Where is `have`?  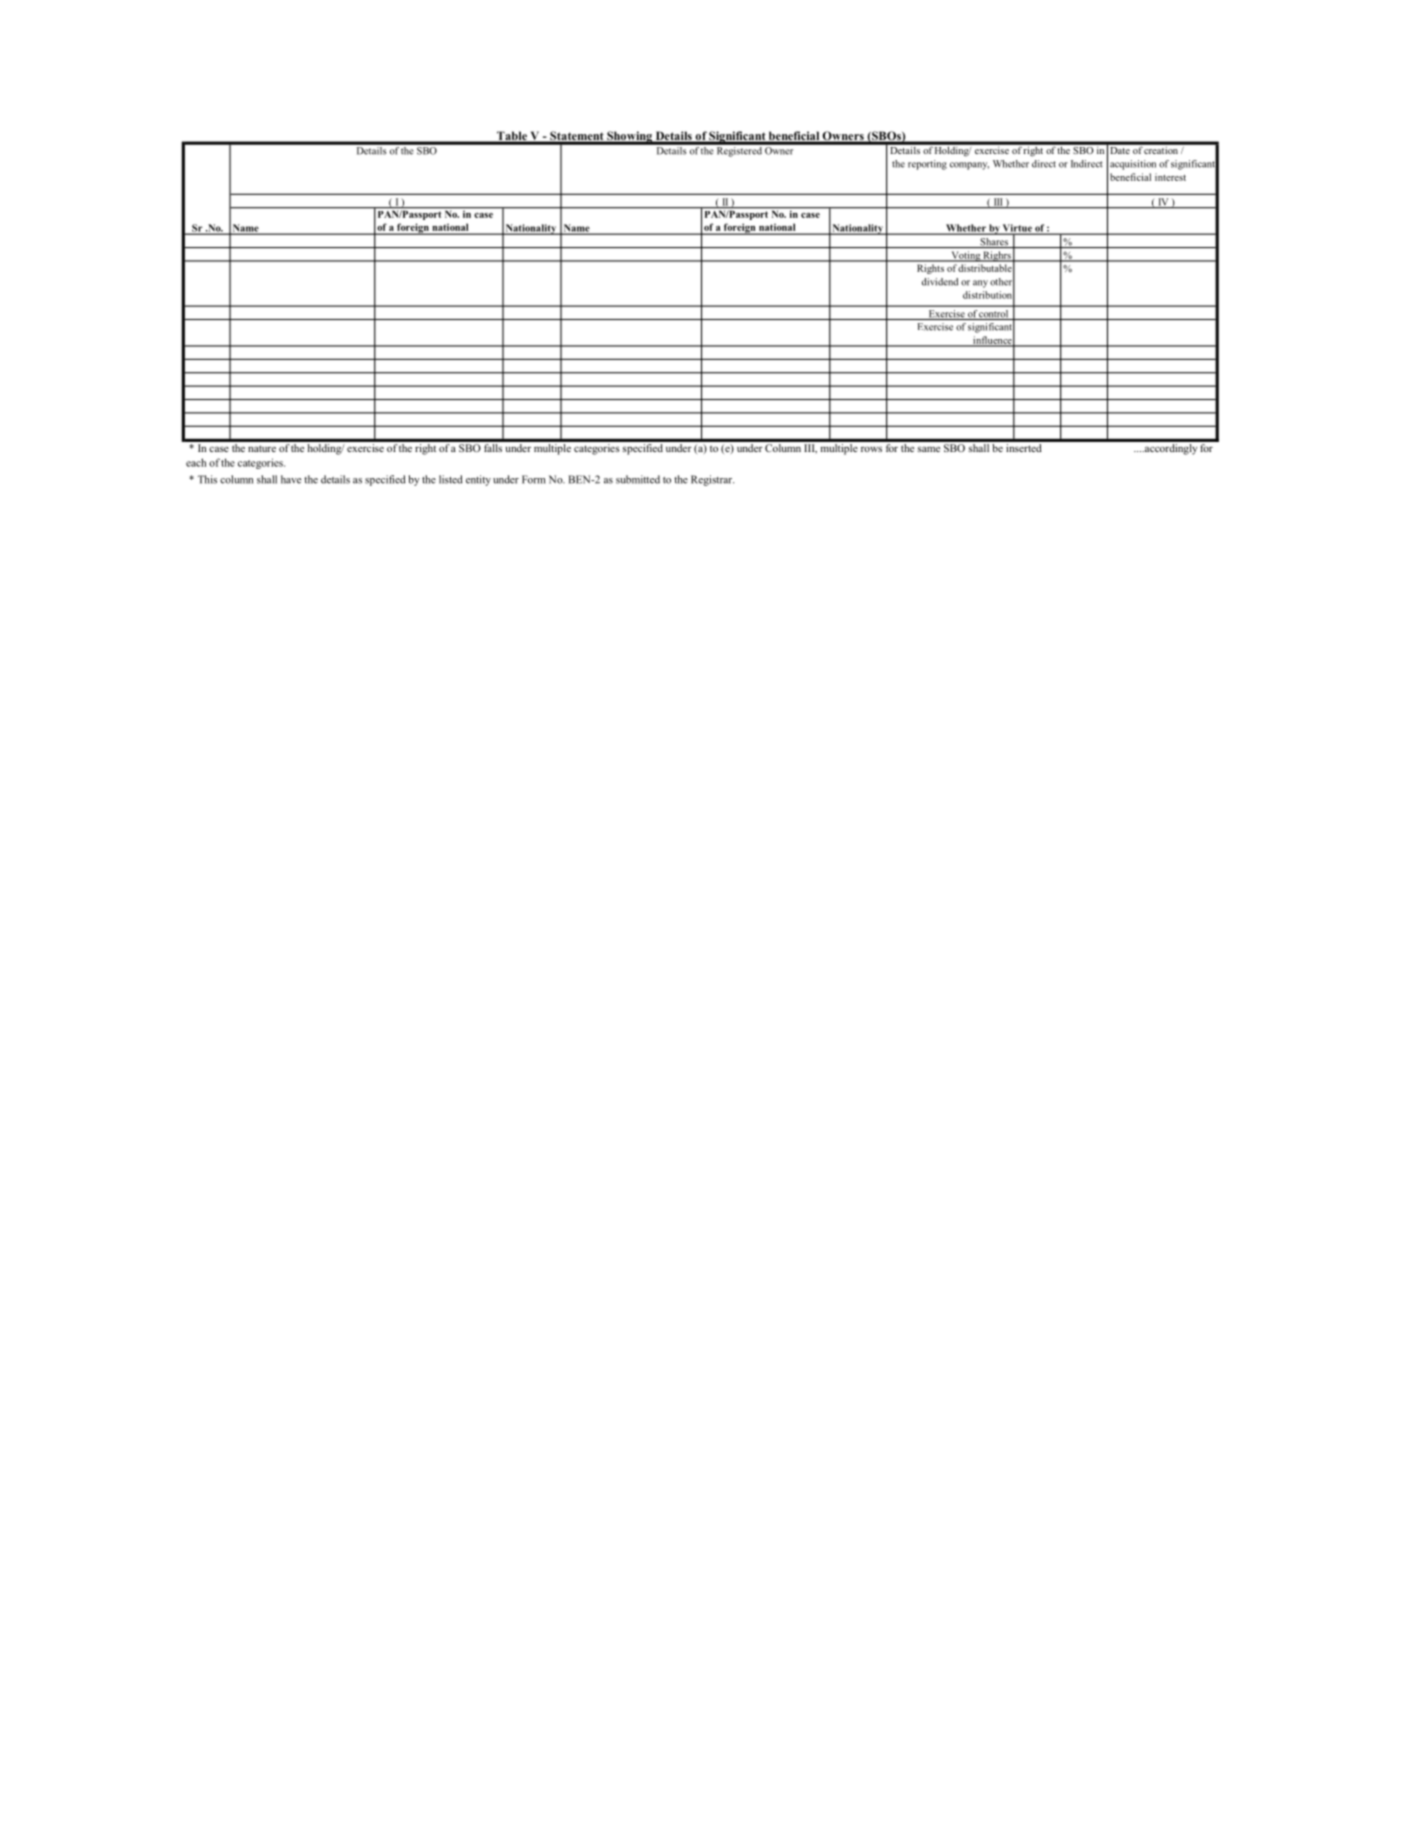
have is located at coordinates (291, 479).
